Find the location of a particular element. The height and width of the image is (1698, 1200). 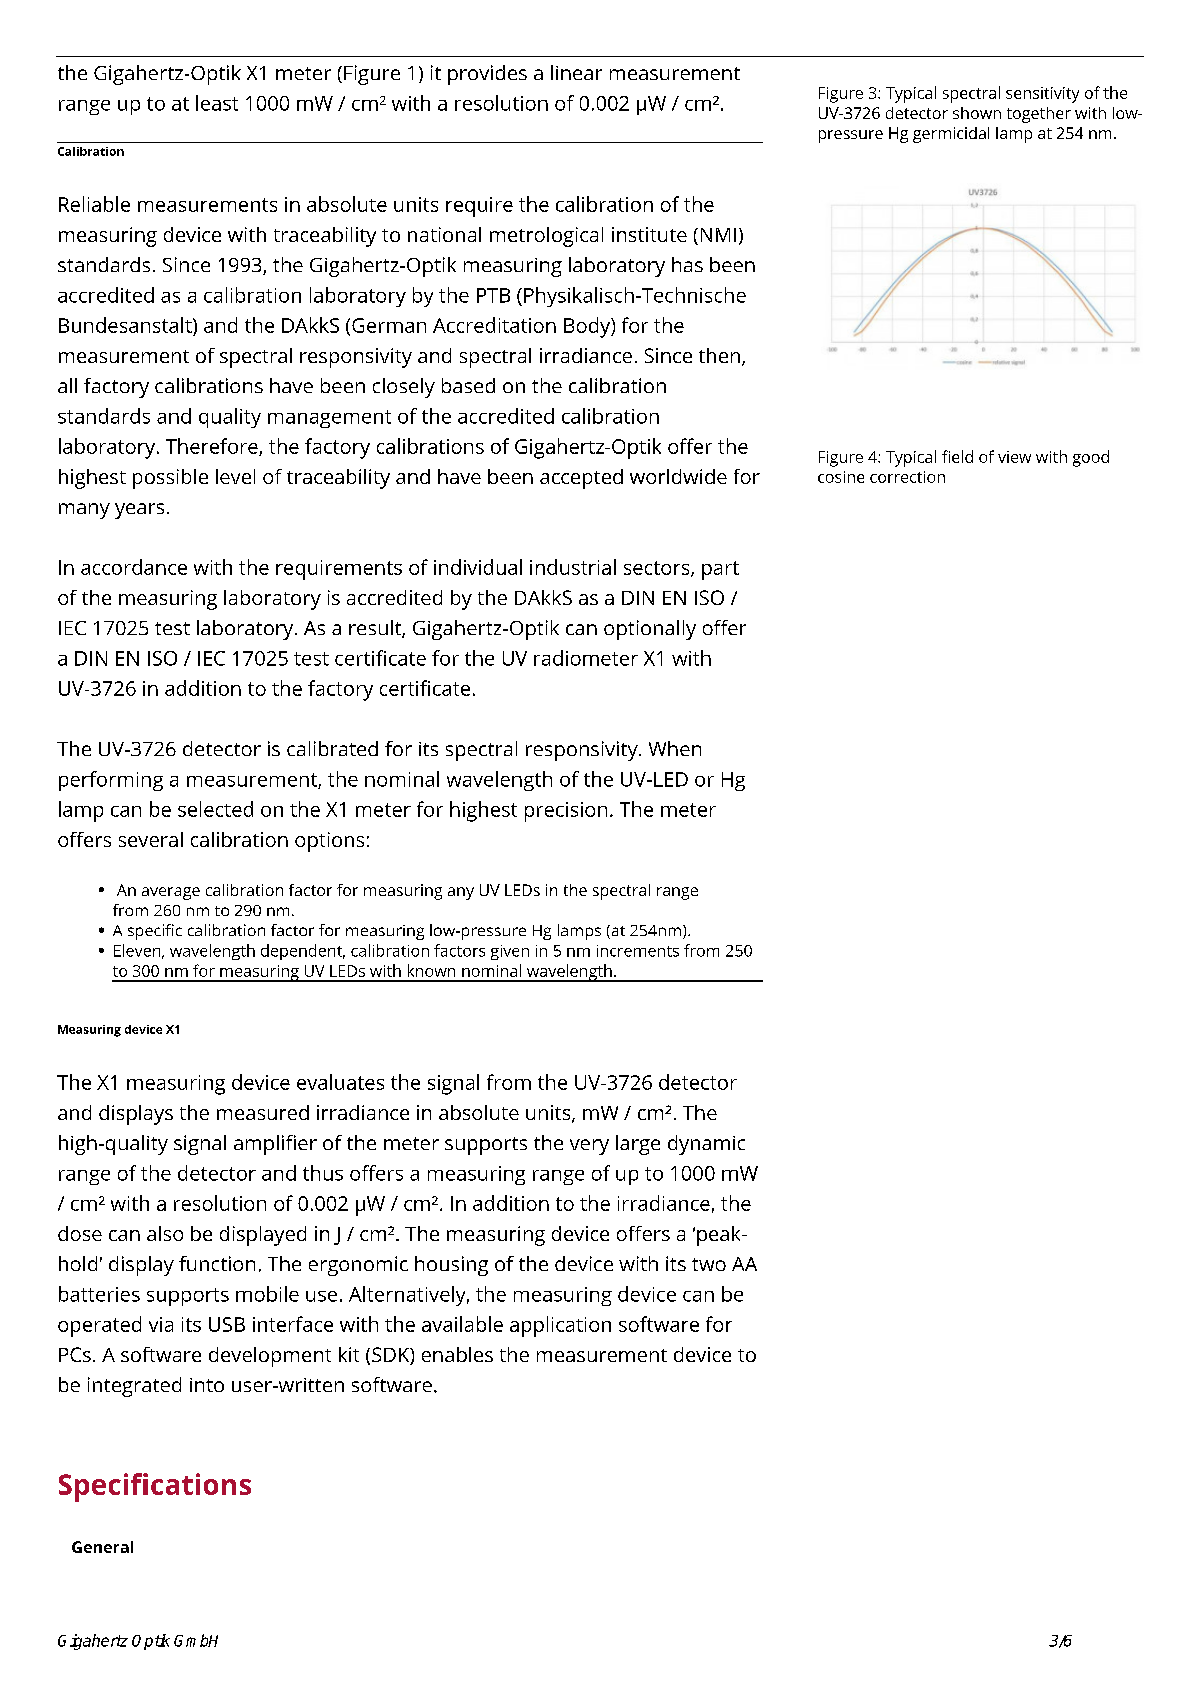

General is located at coordinates (102, 1547).
